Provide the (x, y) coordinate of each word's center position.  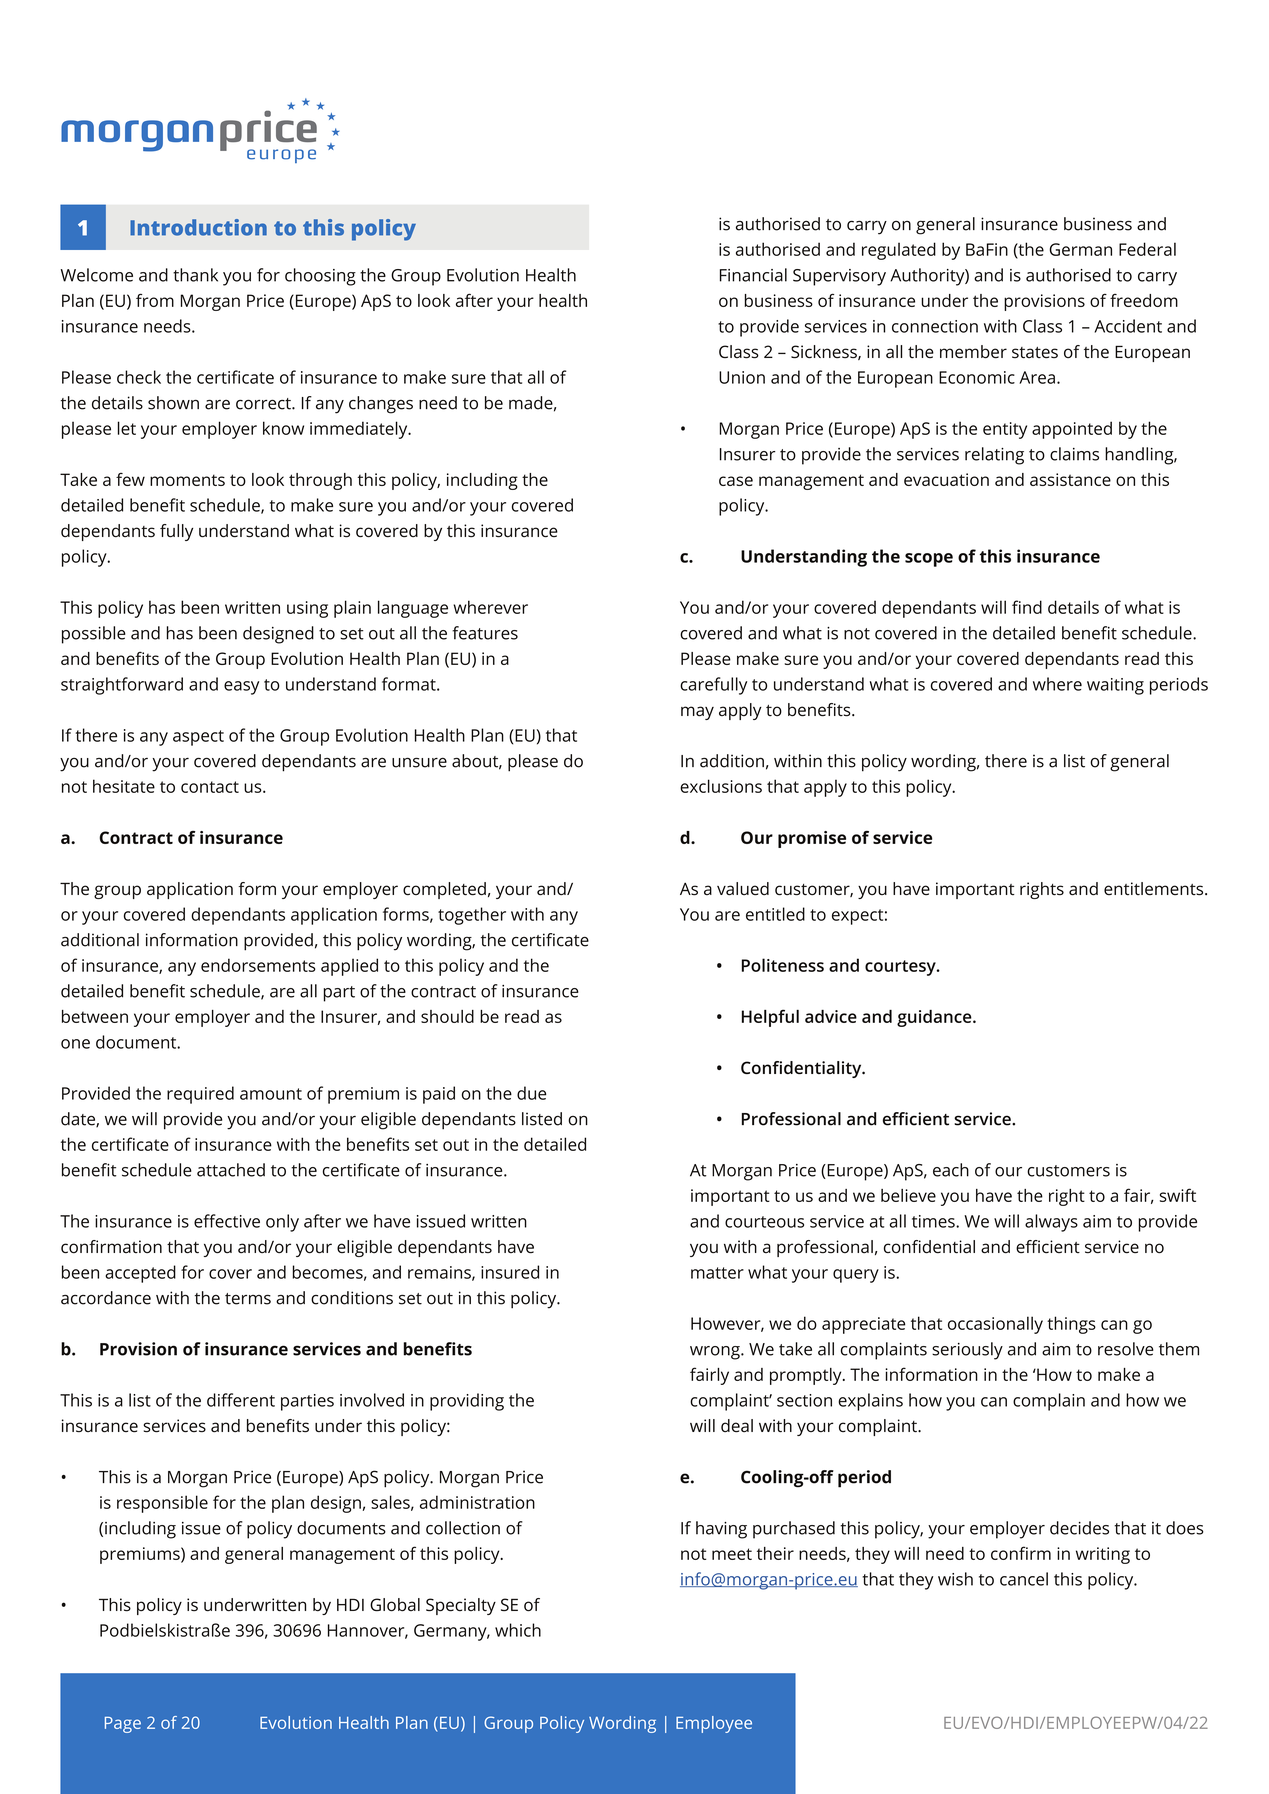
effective (227, 1221)
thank (195, 275)
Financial (753, 275)
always (1051, 1223)
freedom (1144, 300)
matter (717, 1273)
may (697, 713)
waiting (1115, 686)
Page (123, 1725)
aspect (198, 738)
